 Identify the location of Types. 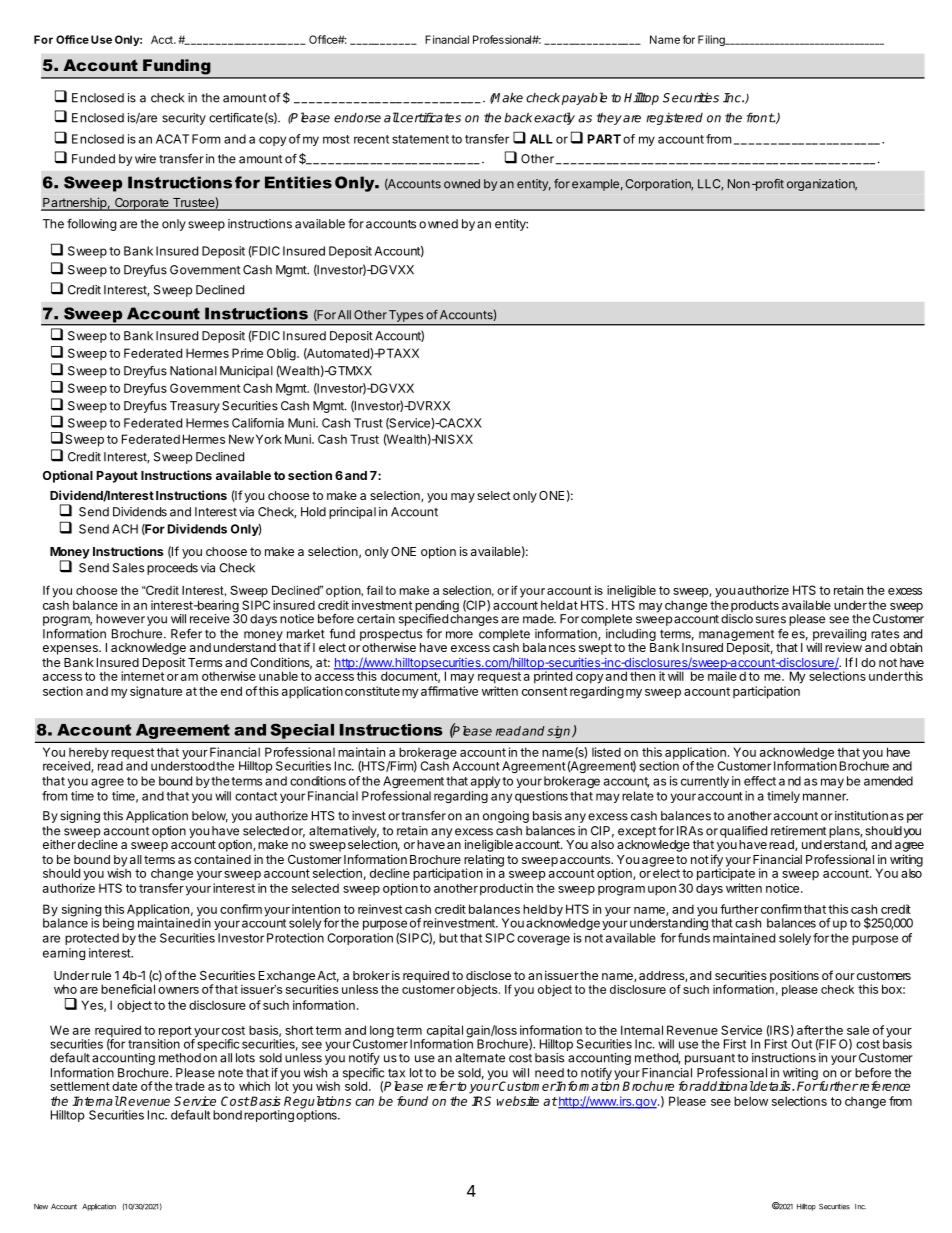
(406, 316).
